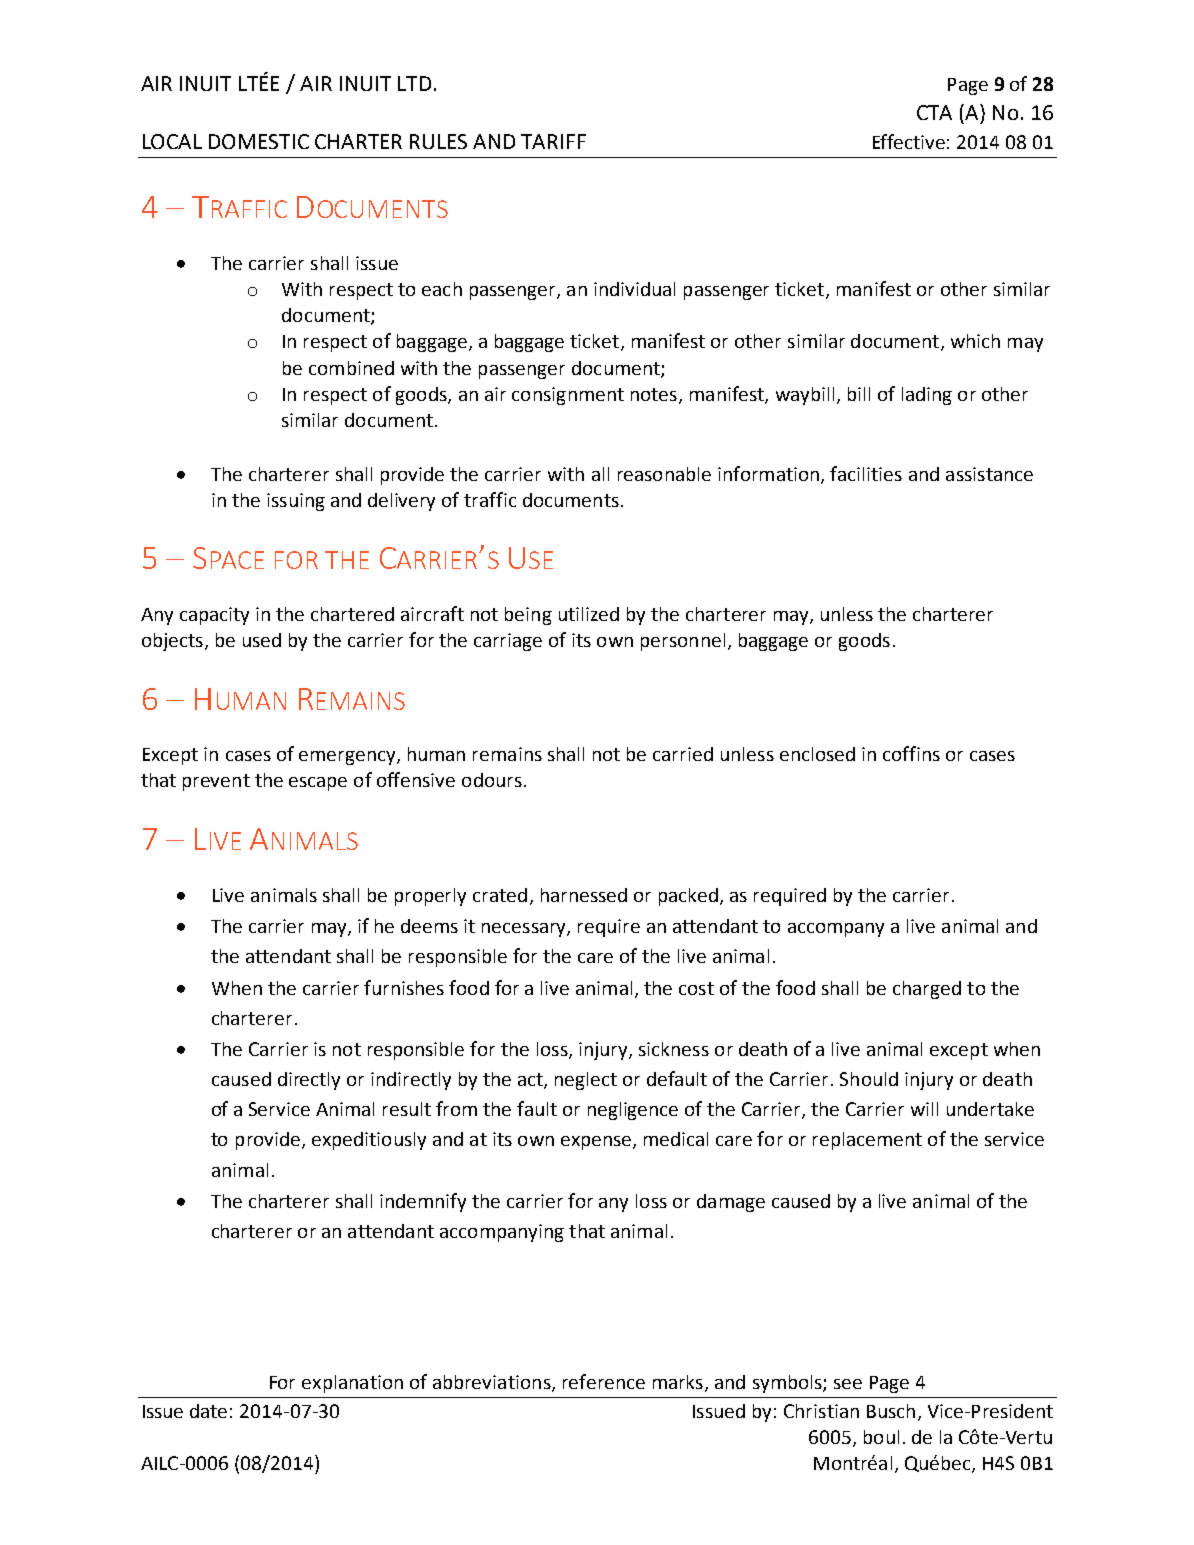  Describe the element at coordinates (352, 1384) in the screenshot. I see `explanation` at that location.
